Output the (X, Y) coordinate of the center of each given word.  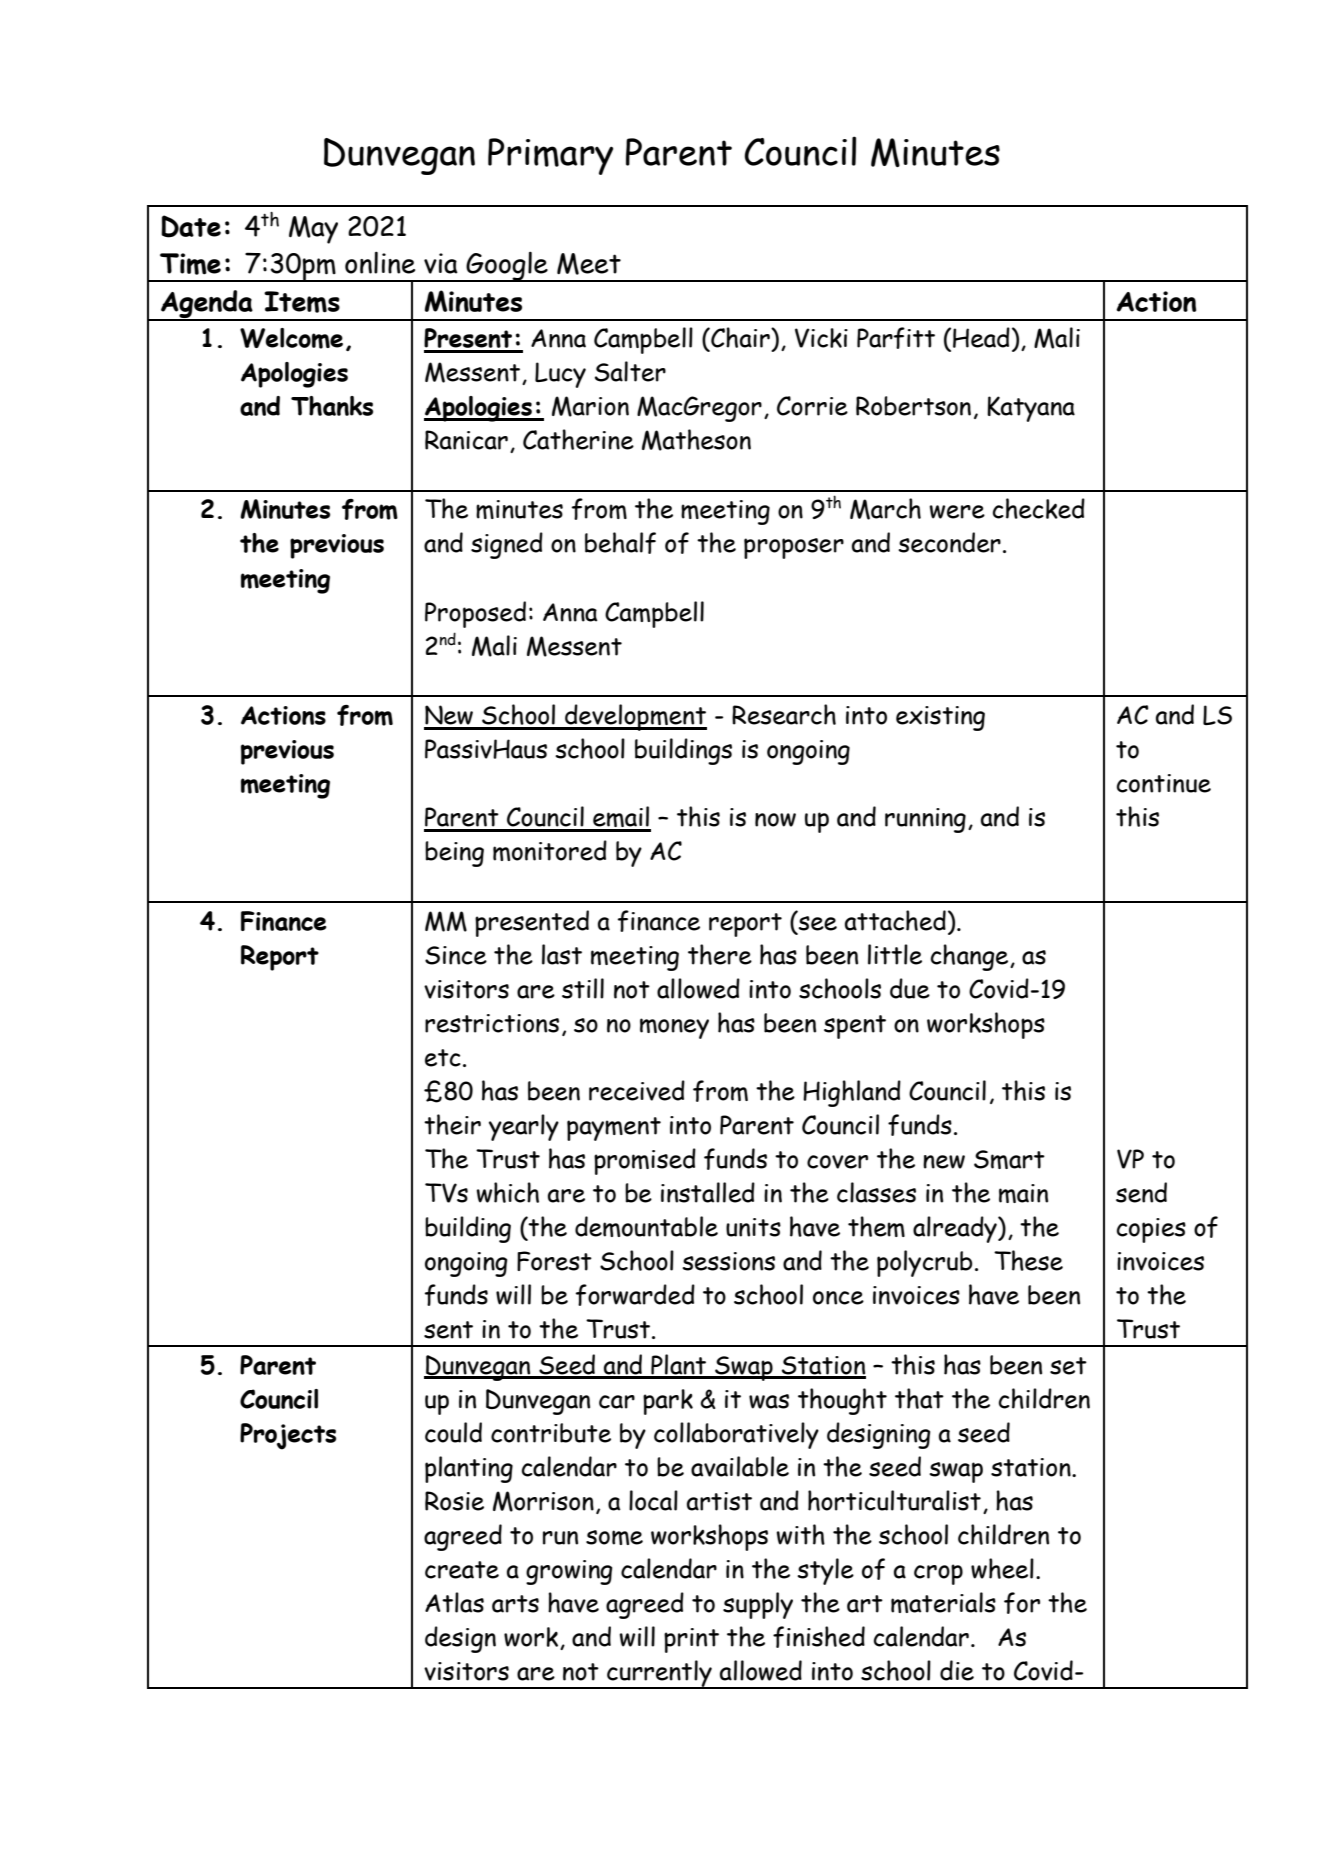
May (313, 230)
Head (981, 337)
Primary (550, 156)
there (720, 954)
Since (456, 955)
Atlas (454, 1602)
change (971, 957)
